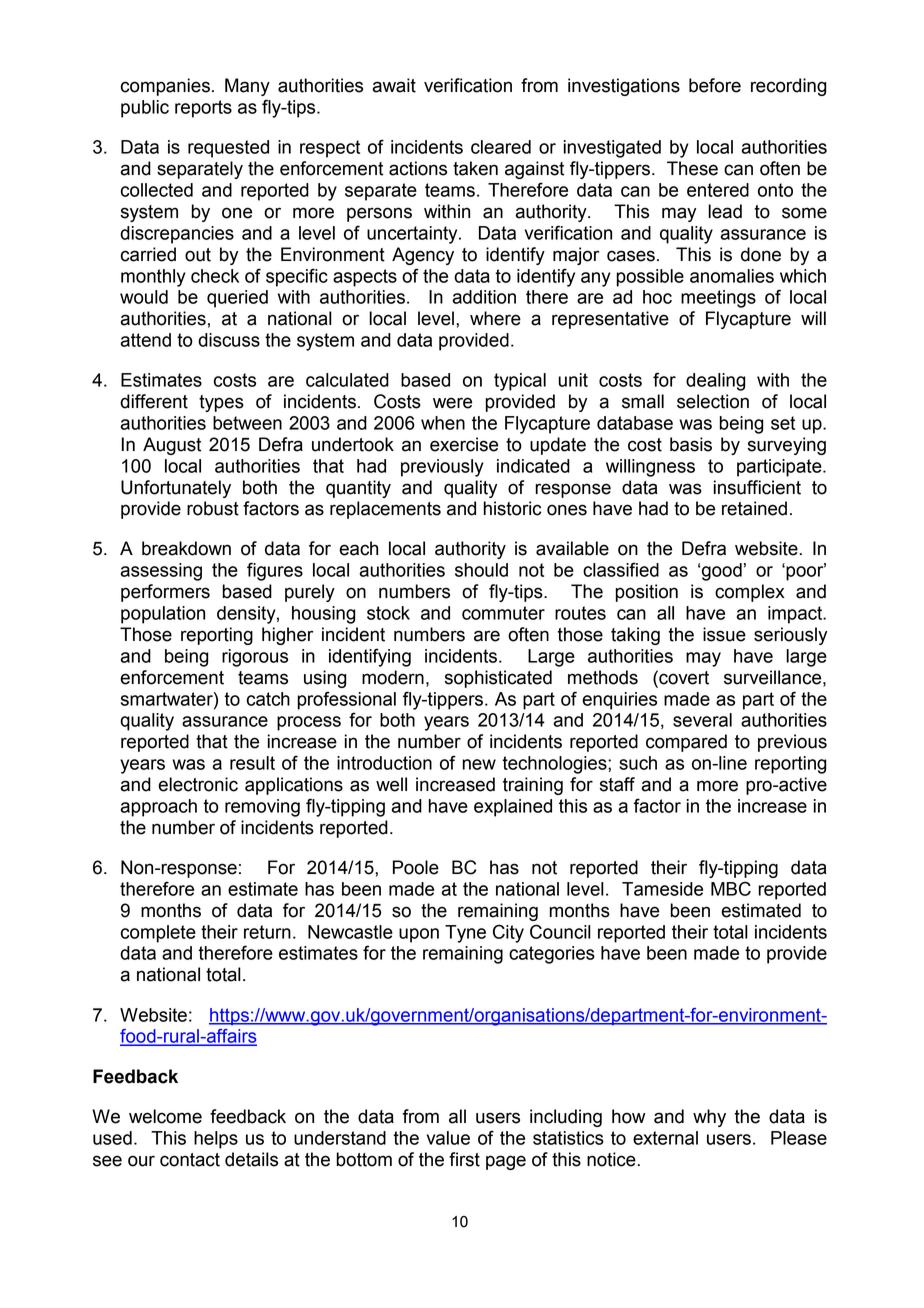 The width and height of the document is (924, 1308). I want to click on commuter, so click(503, 613).
